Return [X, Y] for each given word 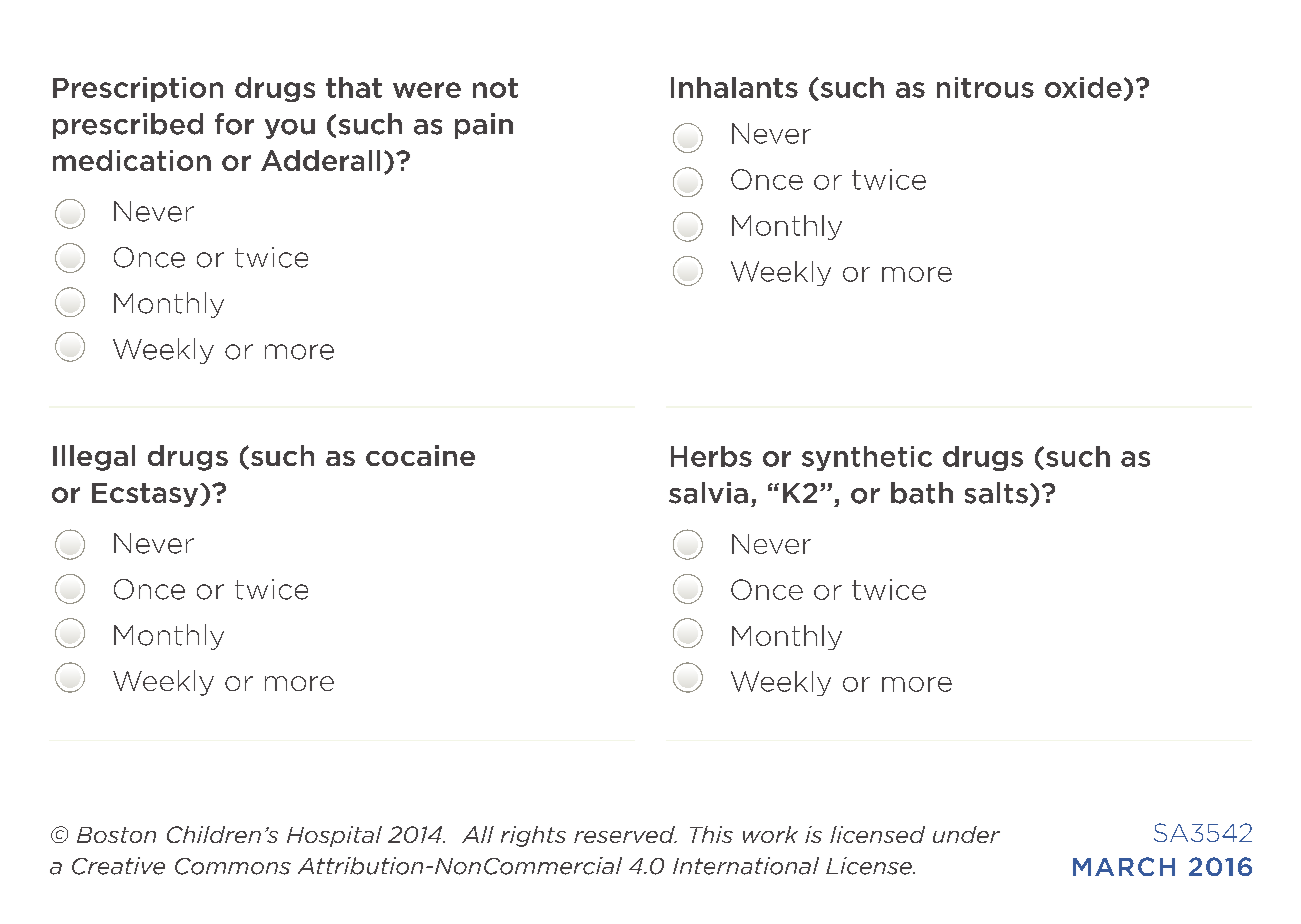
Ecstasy [146, 495]
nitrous [985, 87]
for [234, 124]
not [495, 88]
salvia [708, 493]
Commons [233, 866]
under [966, 834]
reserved [625, 834]
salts [996, 493]
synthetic [867, 458]
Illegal [94, 458]
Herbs [711, 456]
